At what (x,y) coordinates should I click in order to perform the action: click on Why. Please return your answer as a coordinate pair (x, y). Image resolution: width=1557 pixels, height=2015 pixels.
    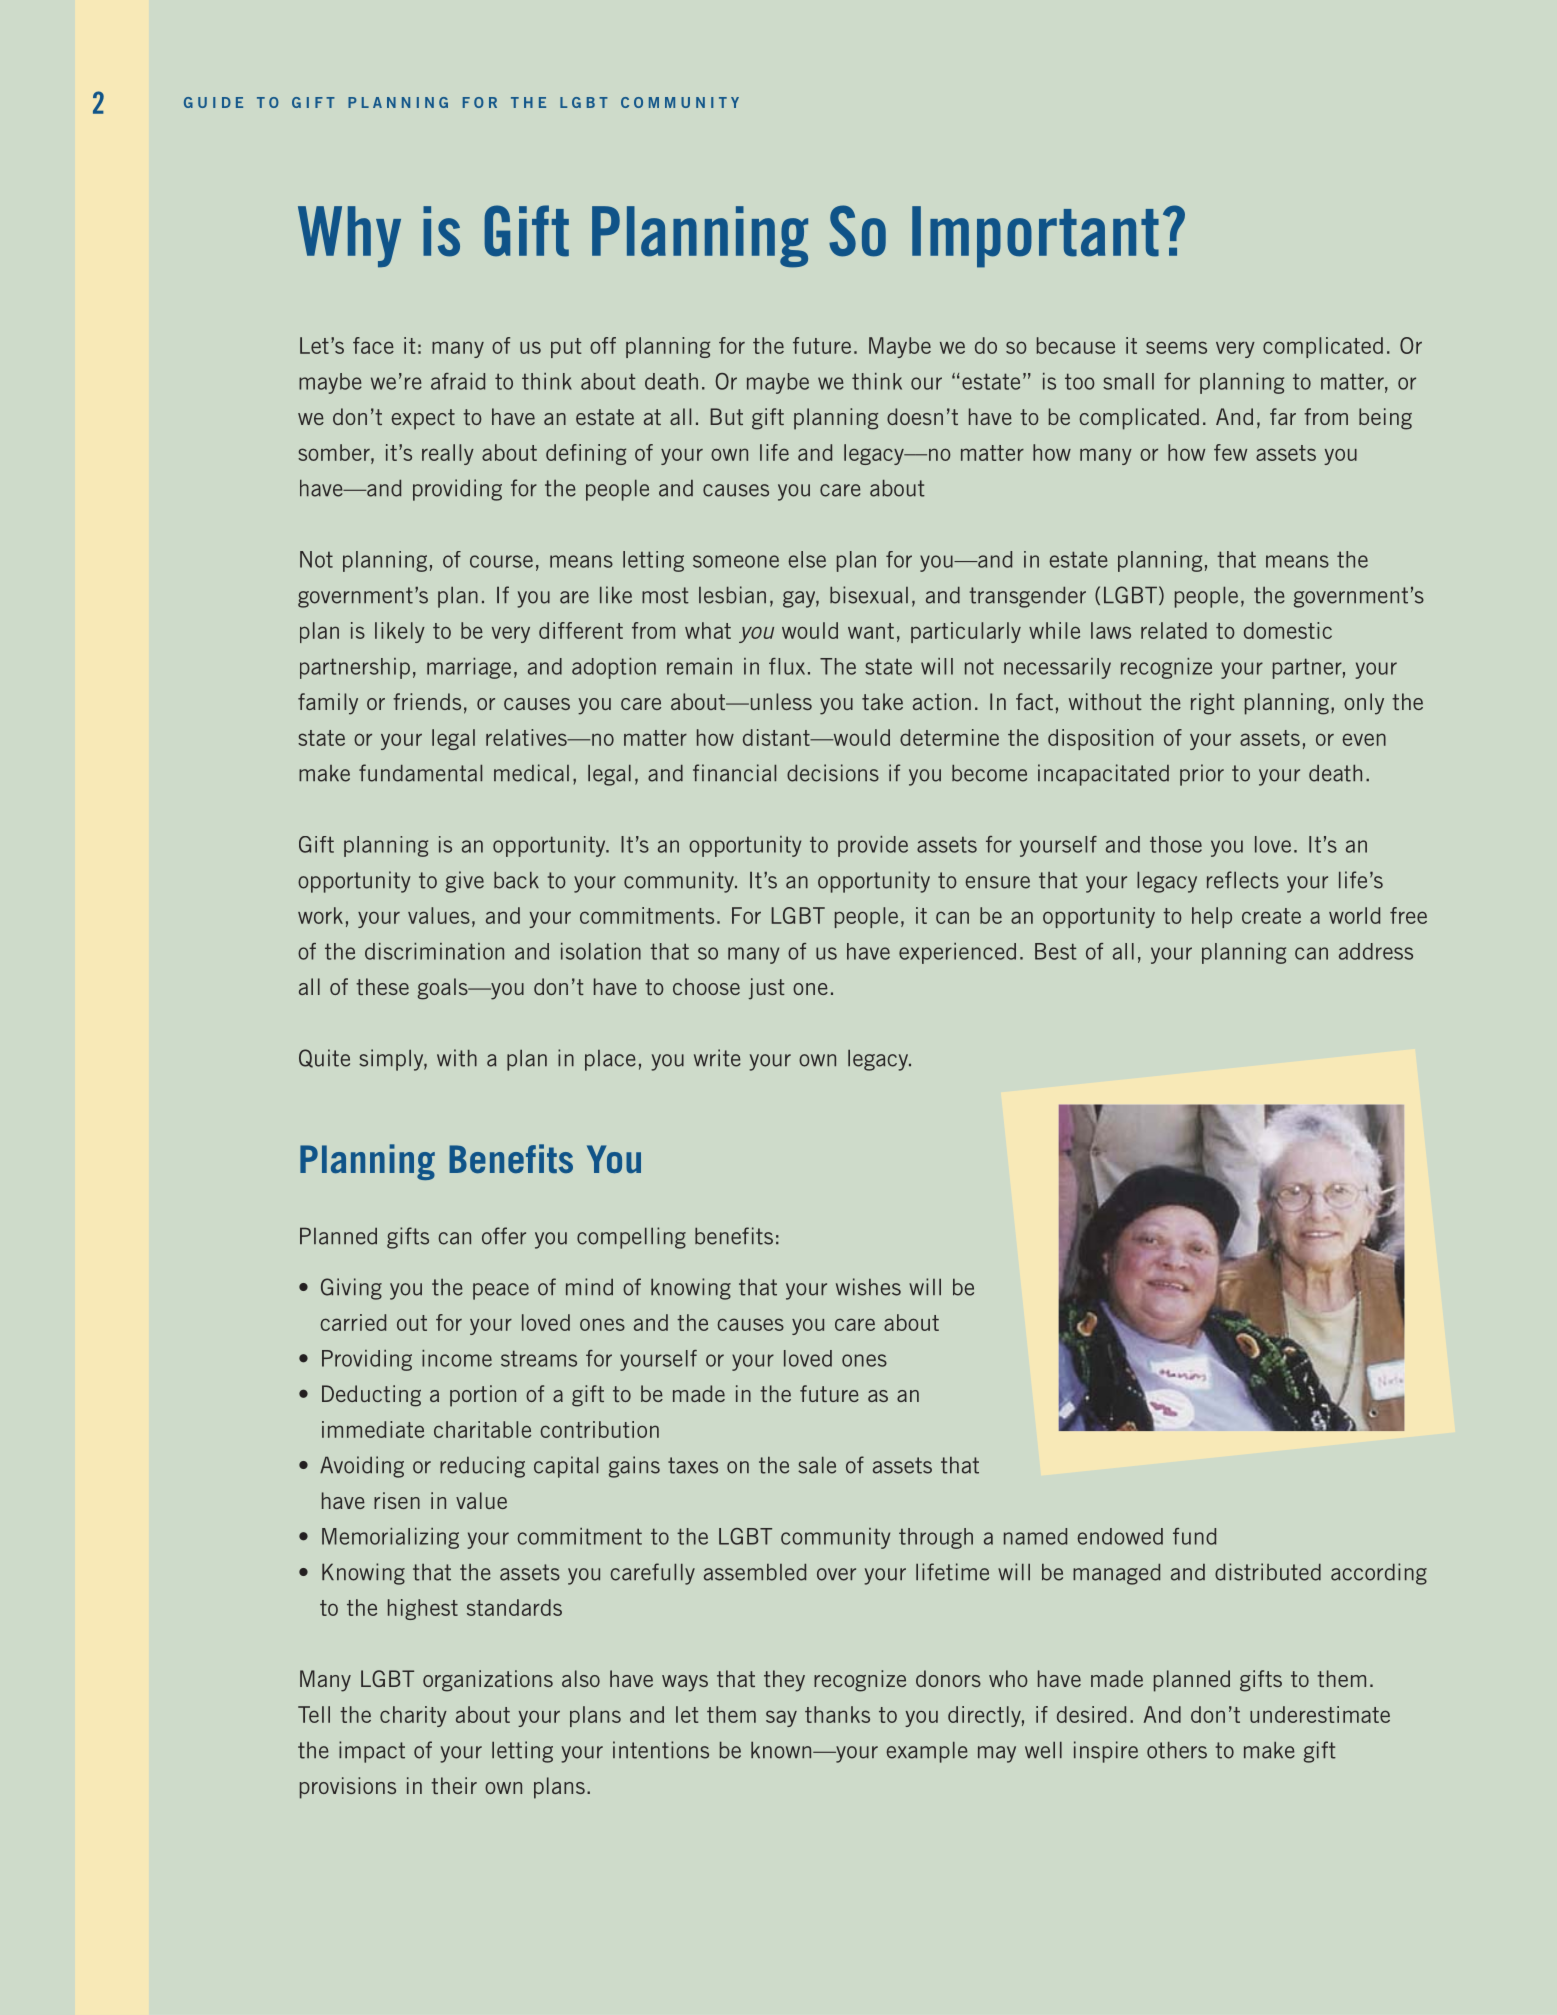
    Looking at the image, I should click on (349, 236).
